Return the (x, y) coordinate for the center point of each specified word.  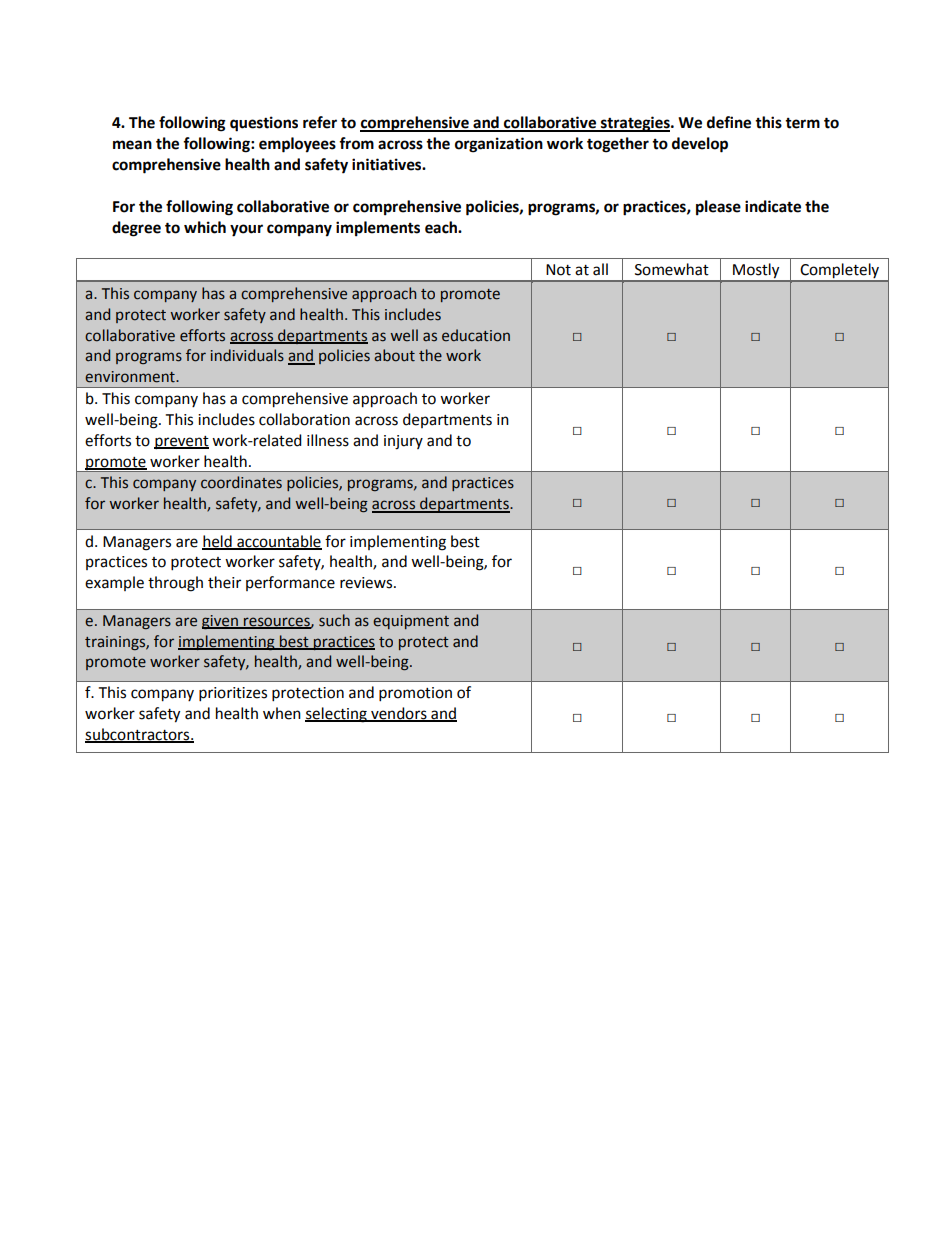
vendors (399, 714)
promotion (415, 694)
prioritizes (233, 694)
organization (499, 145)
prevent (181, 443)
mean (132, 145)
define (729, 122)
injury (403, 442)
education (476, 335)
